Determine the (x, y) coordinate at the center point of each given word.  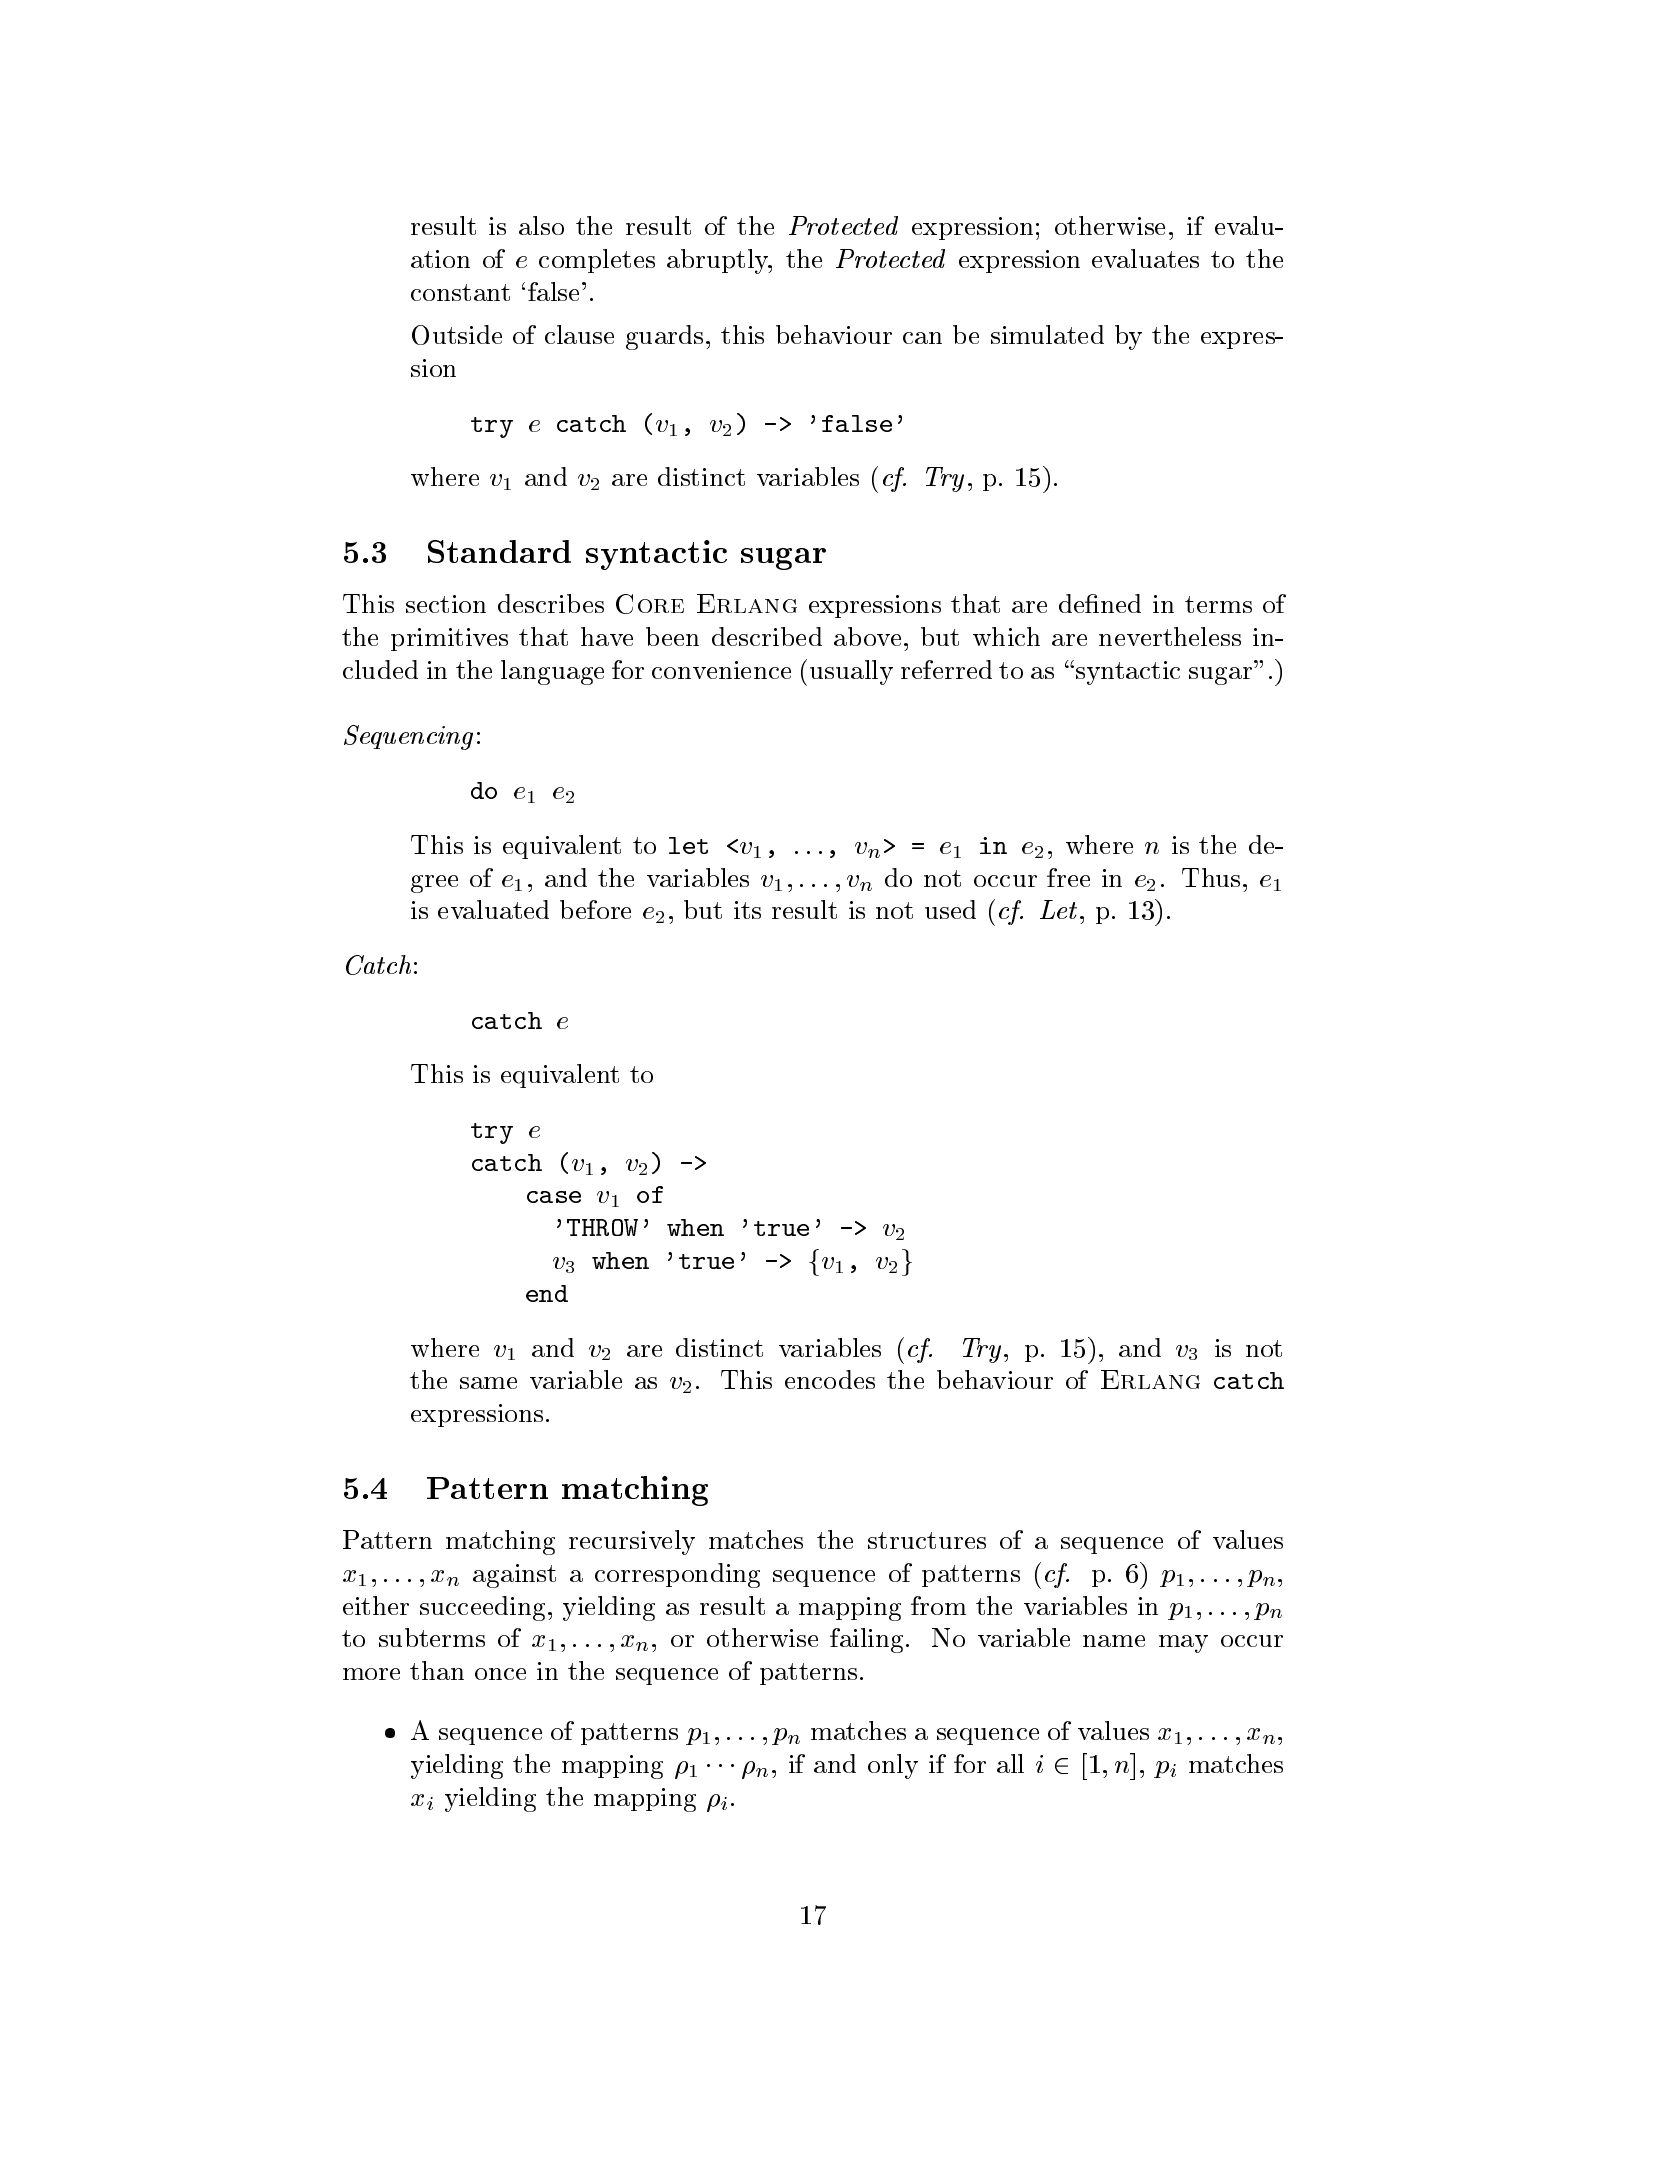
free (1068, 877)
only (893, 1766)
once (500, 1674)
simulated (1047, 334)
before (595, 909)
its (747, 910)
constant (460, 292)
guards (664, 337)
